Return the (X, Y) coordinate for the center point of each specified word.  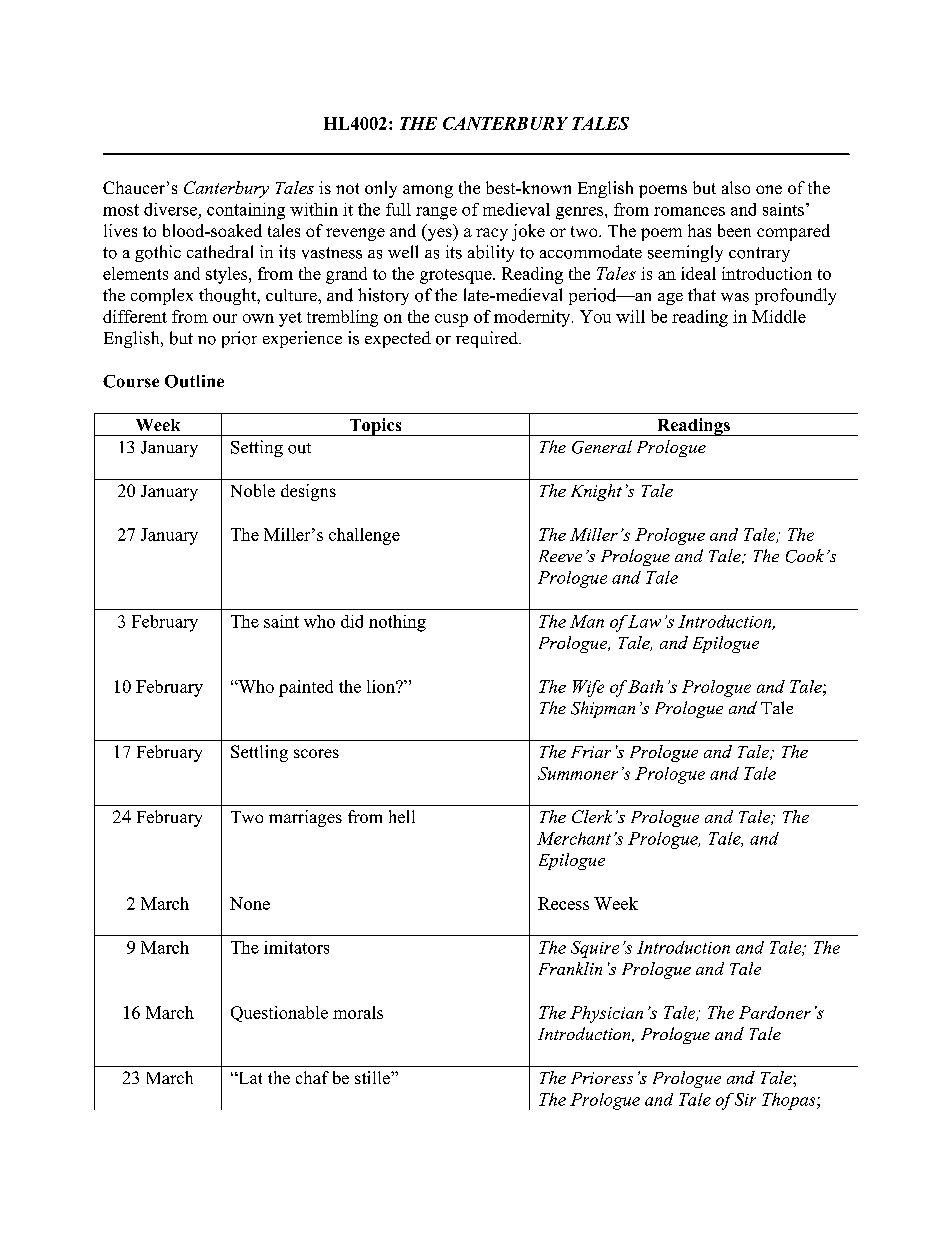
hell (402, 816)
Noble (253, 490)
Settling (259, 753)
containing (246, 211)
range (436, 213)
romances (689, 211)
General (602, 447)
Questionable (279, 1014)
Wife (588, 688)
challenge (364, 536)
